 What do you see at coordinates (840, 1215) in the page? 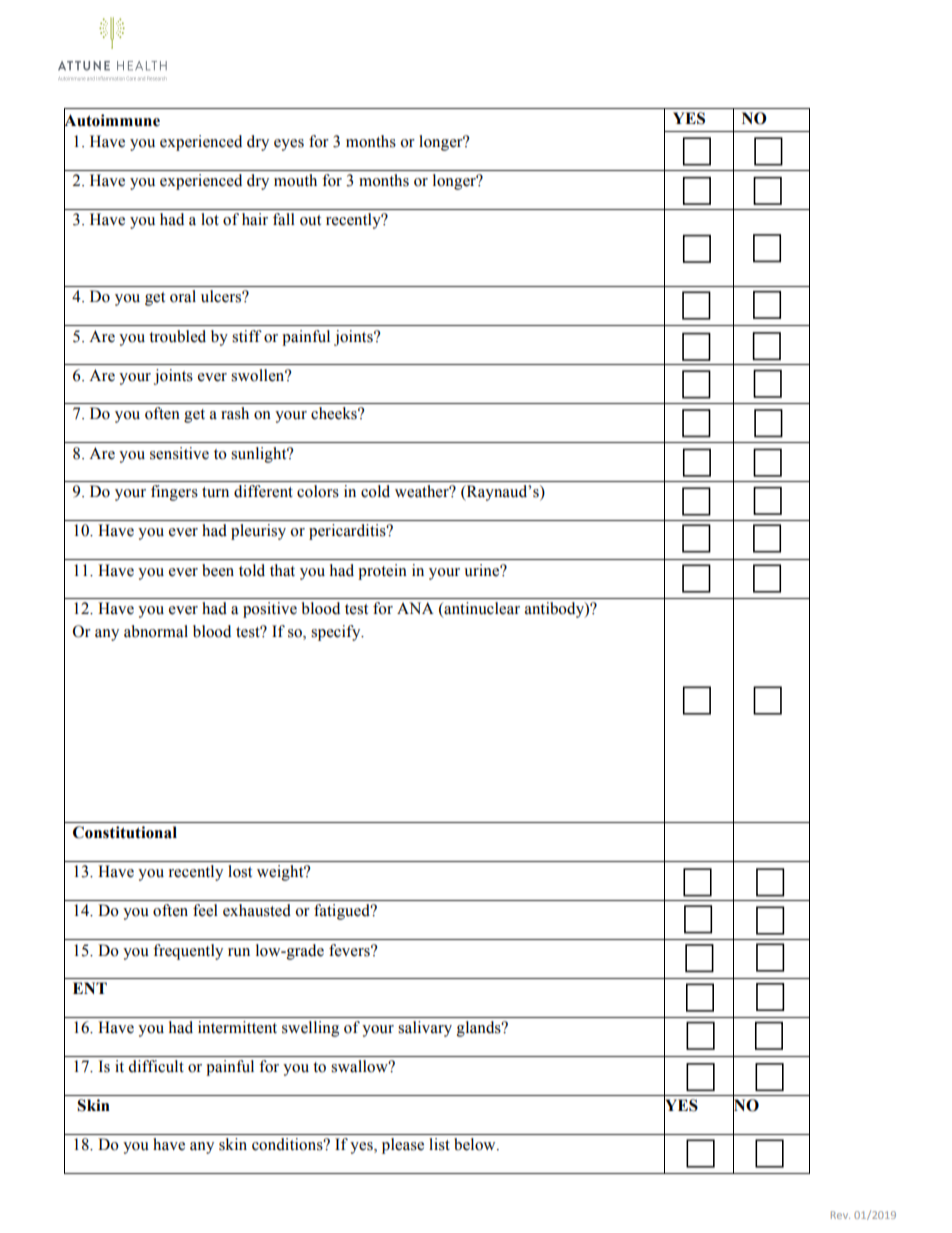
I see `Rev` at bounding box center [840, 1215].
